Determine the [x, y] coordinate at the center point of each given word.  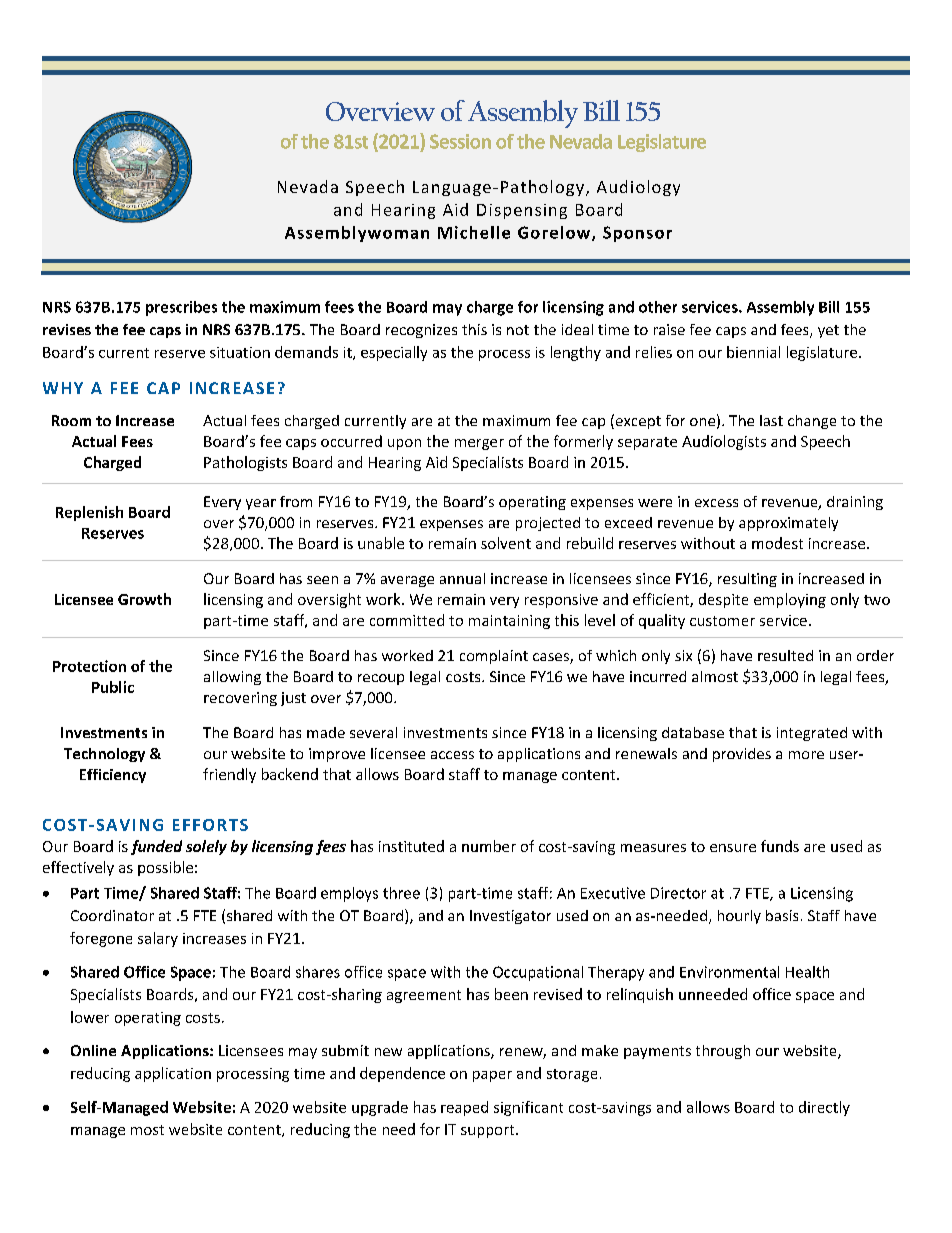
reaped [464, 1108]
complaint [494, 657]
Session [460, 141]
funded [156, 847]
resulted [785, 655]
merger [479, 444]
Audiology [638, 188]
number [489, 846]
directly [824, 1108]
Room [71, 420]
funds [780, 846]
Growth [144, 599]
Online [93, 1050]
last [771, 420]
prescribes [181, 308]
